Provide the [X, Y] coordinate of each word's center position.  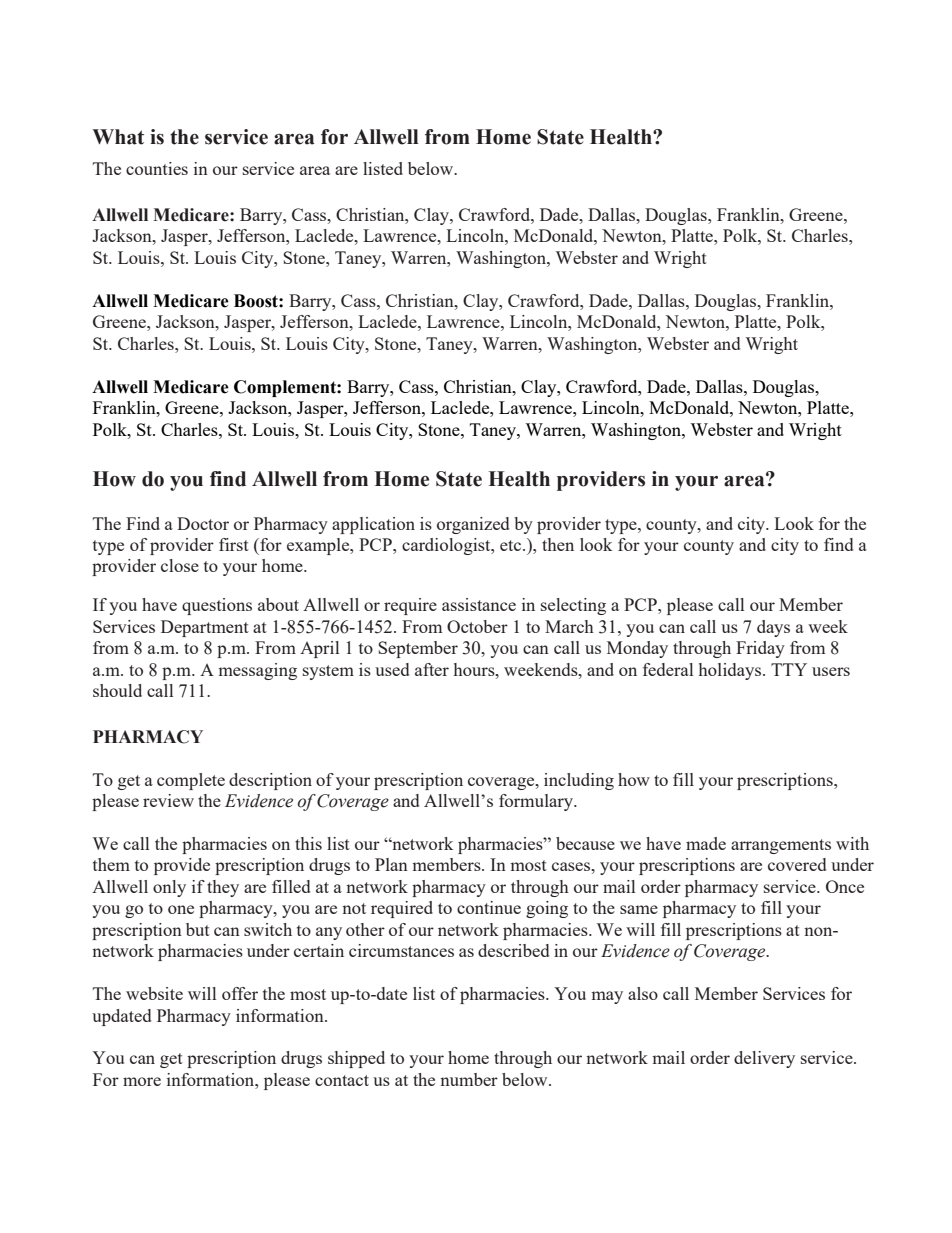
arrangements [781, 846]
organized [473, 525]
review [168, 800]
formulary [537, 802]
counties [157, 168]
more [142, 1081]
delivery [764, 1059]
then [558, 544]
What [118, 137]
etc [512, 545]
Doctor [203, 523]
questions [217, 606]
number [469, 1079]
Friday [760, 649]
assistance [479, 604]
